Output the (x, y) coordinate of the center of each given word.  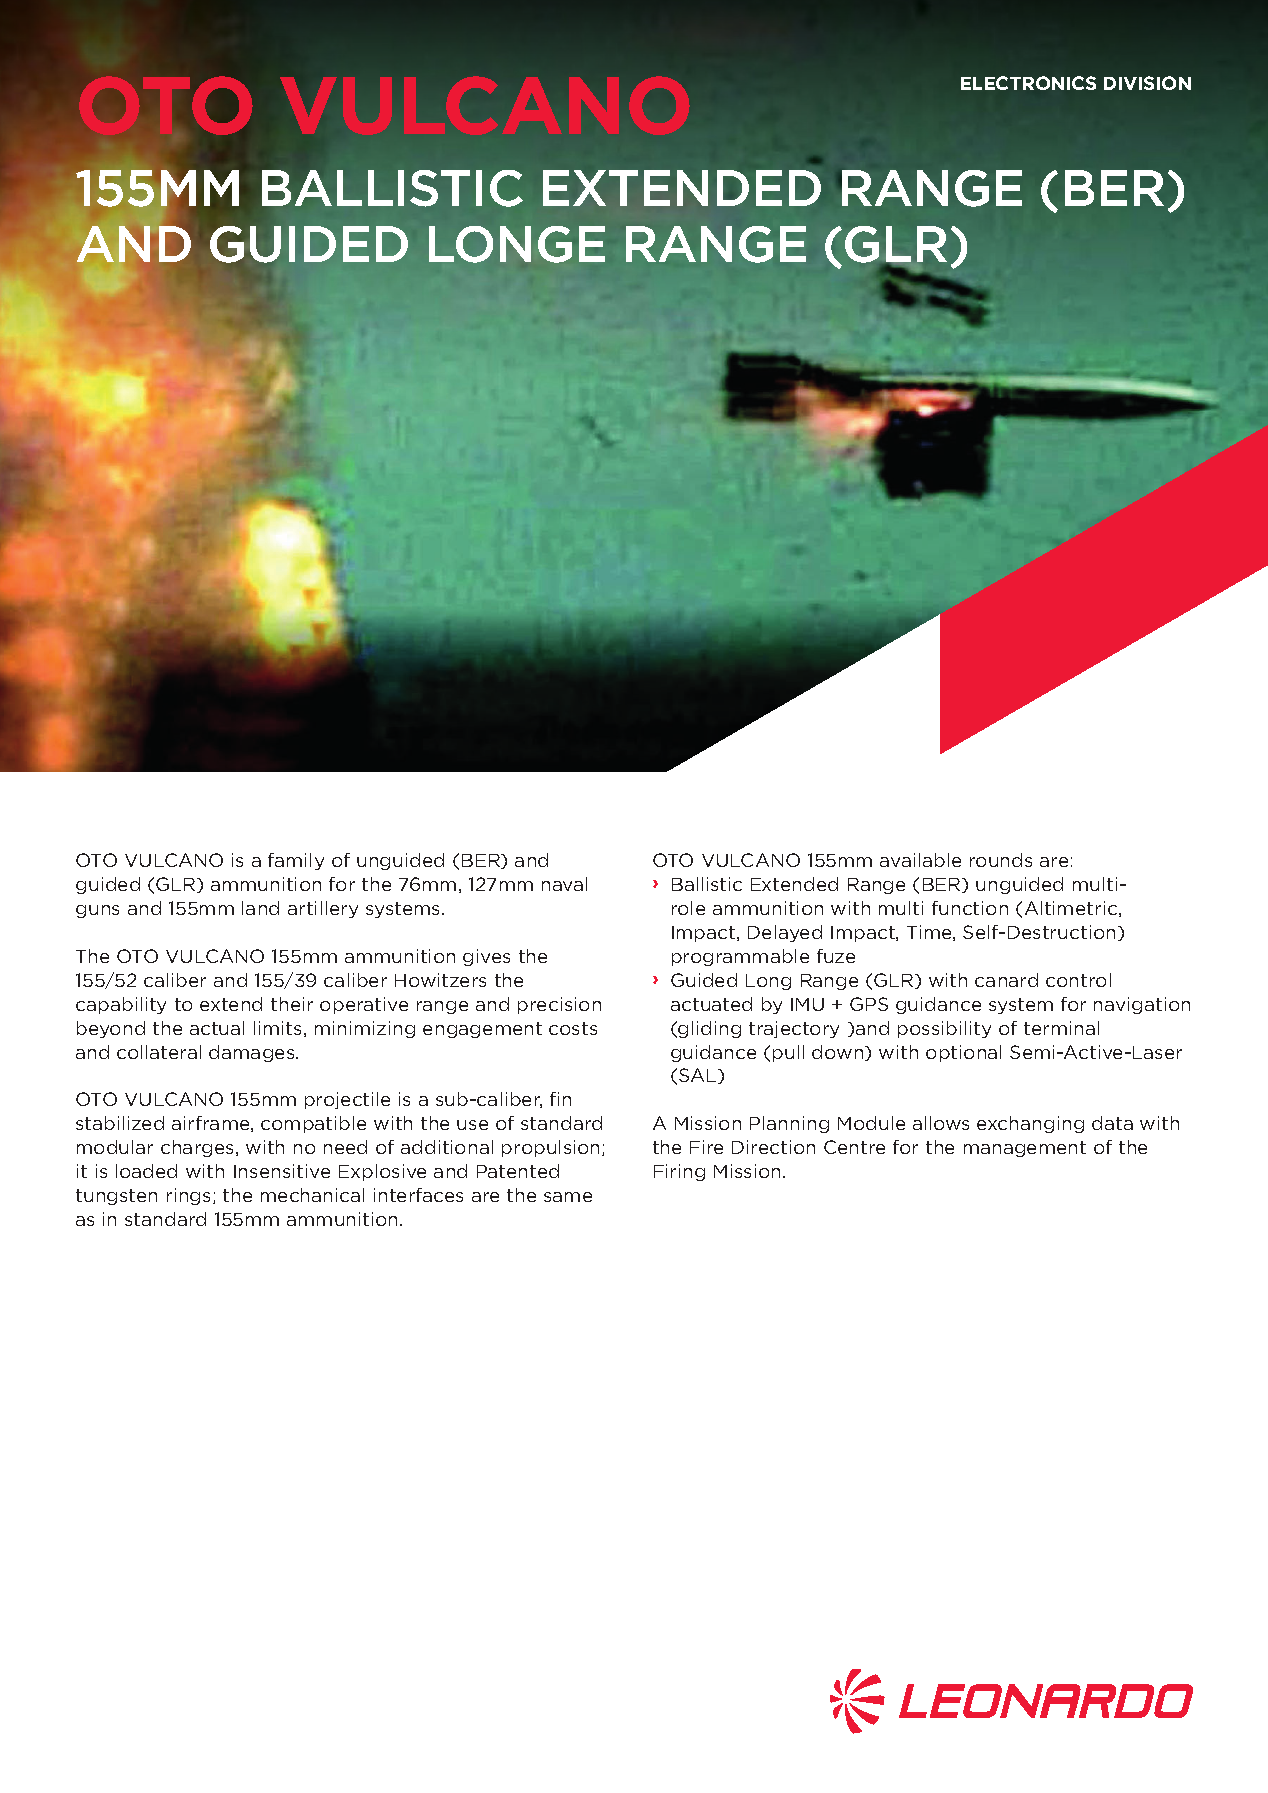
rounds (1001, 860)
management (1025, 1149)
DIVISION (1147, 83)
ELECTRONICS (1028, 83)
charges (197, 1148)
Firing (679, 1172)
